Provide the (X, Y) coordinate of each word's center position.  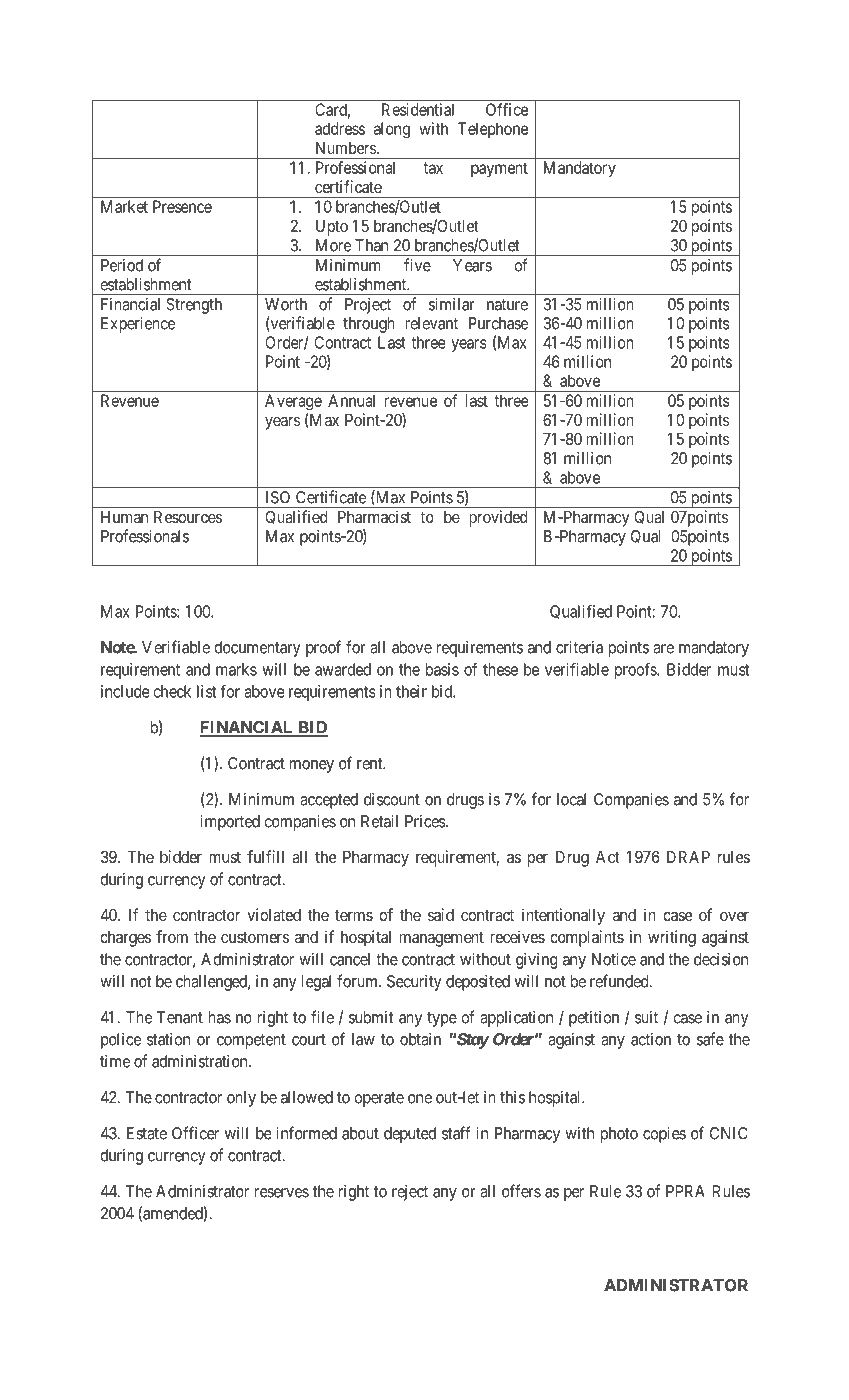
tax (433, 168)
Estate (147, 1133)
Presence (182, 206)
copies (664, 1135)
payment (499, 169)
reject (410, 1193)
